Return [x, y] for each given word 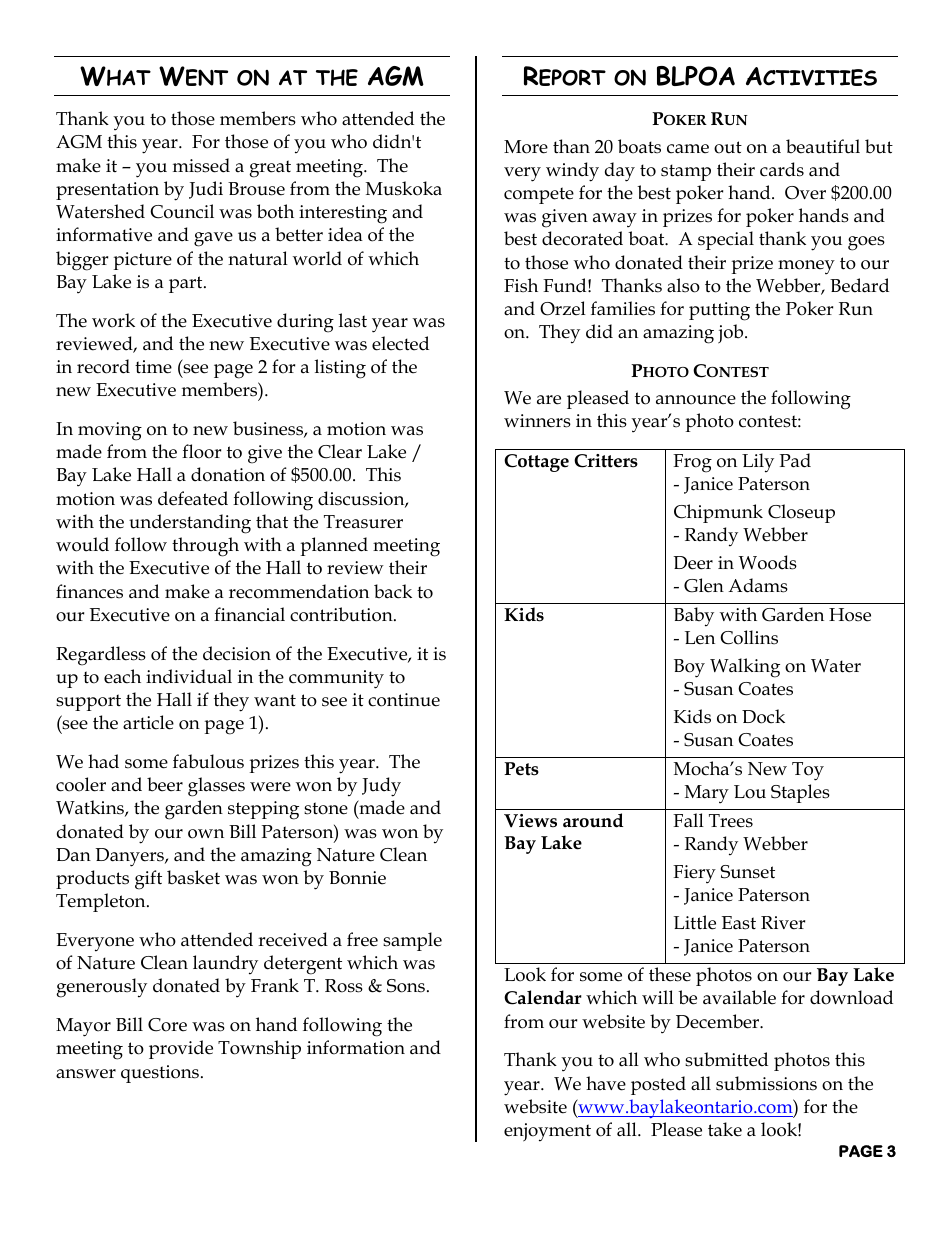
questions [160, 1074]
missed [201, 165]
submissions [766, 1083]
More [526, 147]
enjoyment [547, 1132]
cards [782, 169]
